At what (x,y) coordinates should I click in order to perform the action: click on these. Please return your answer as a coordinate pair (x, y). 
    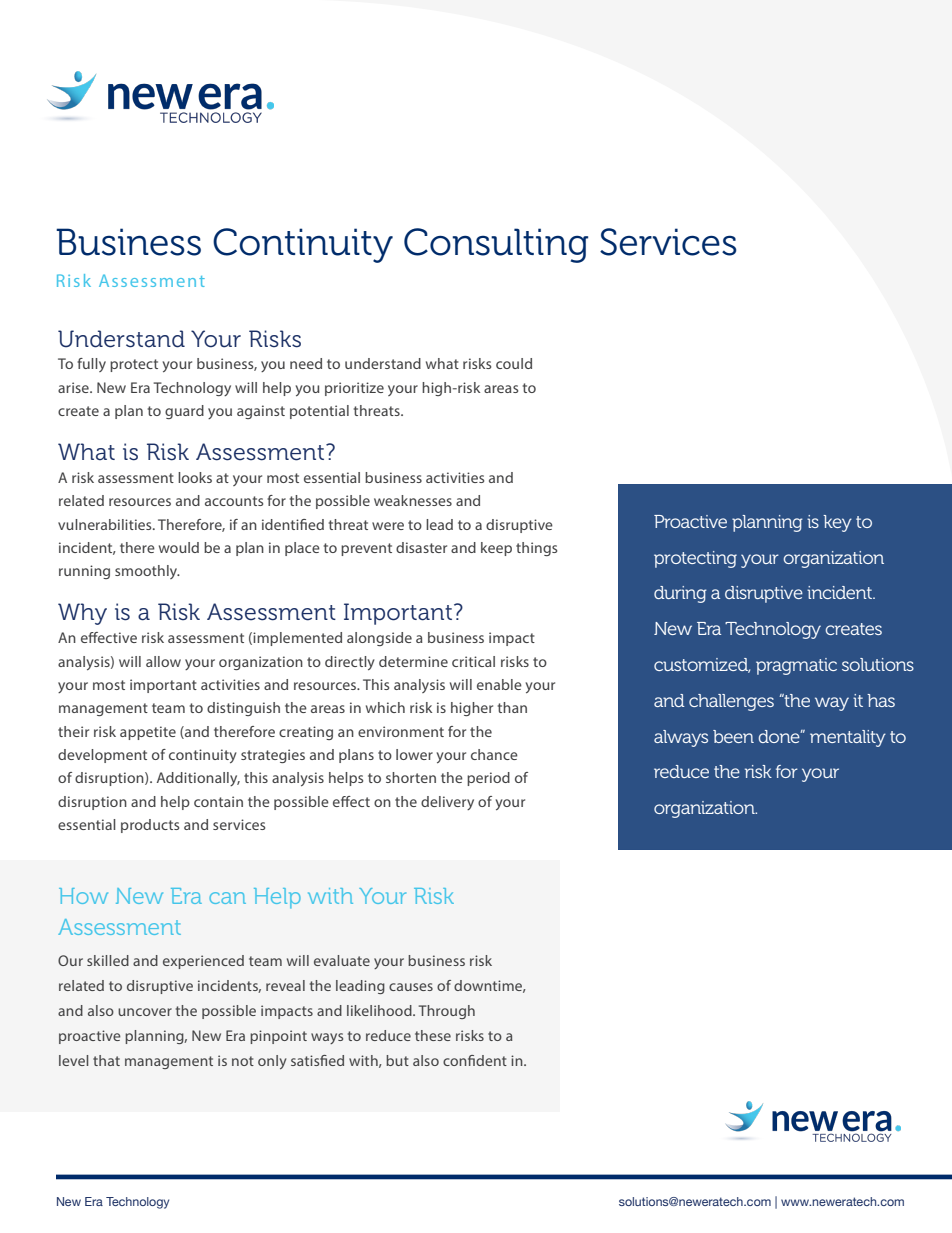
    Looking at the image, I should click on (433, 1035).
